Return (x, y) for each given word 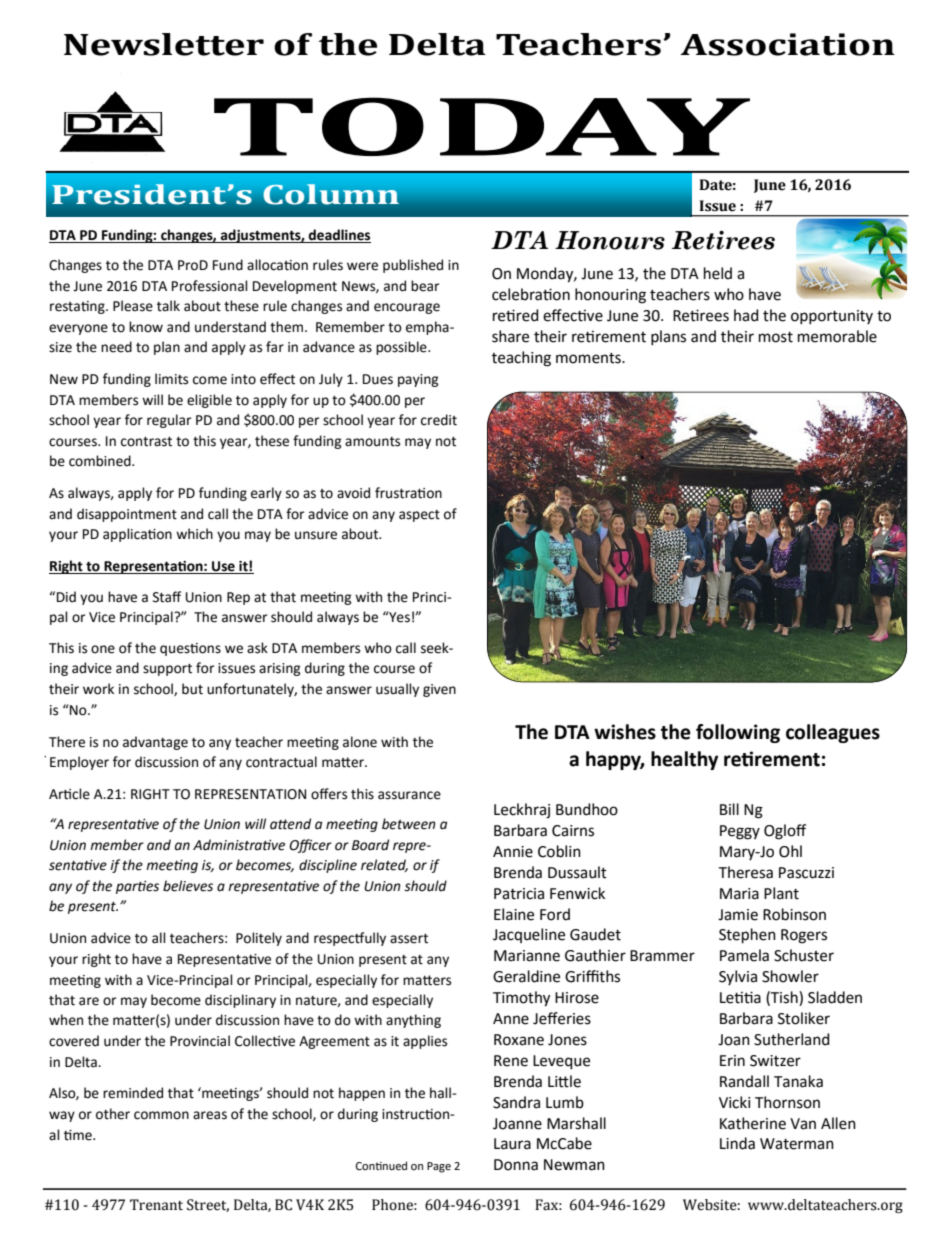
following (738, 733)
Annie (513, 852)
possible (402, 348)
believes (188, 886)
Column (331, 194)
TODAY (482, 126)
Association (787, 44)
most (776, 337)
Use (223, 567)
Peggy (740, 832)
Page (439, 1167)
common (161, 1115)
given (439, 690)
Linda (737, 1143)
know (146, 327)
